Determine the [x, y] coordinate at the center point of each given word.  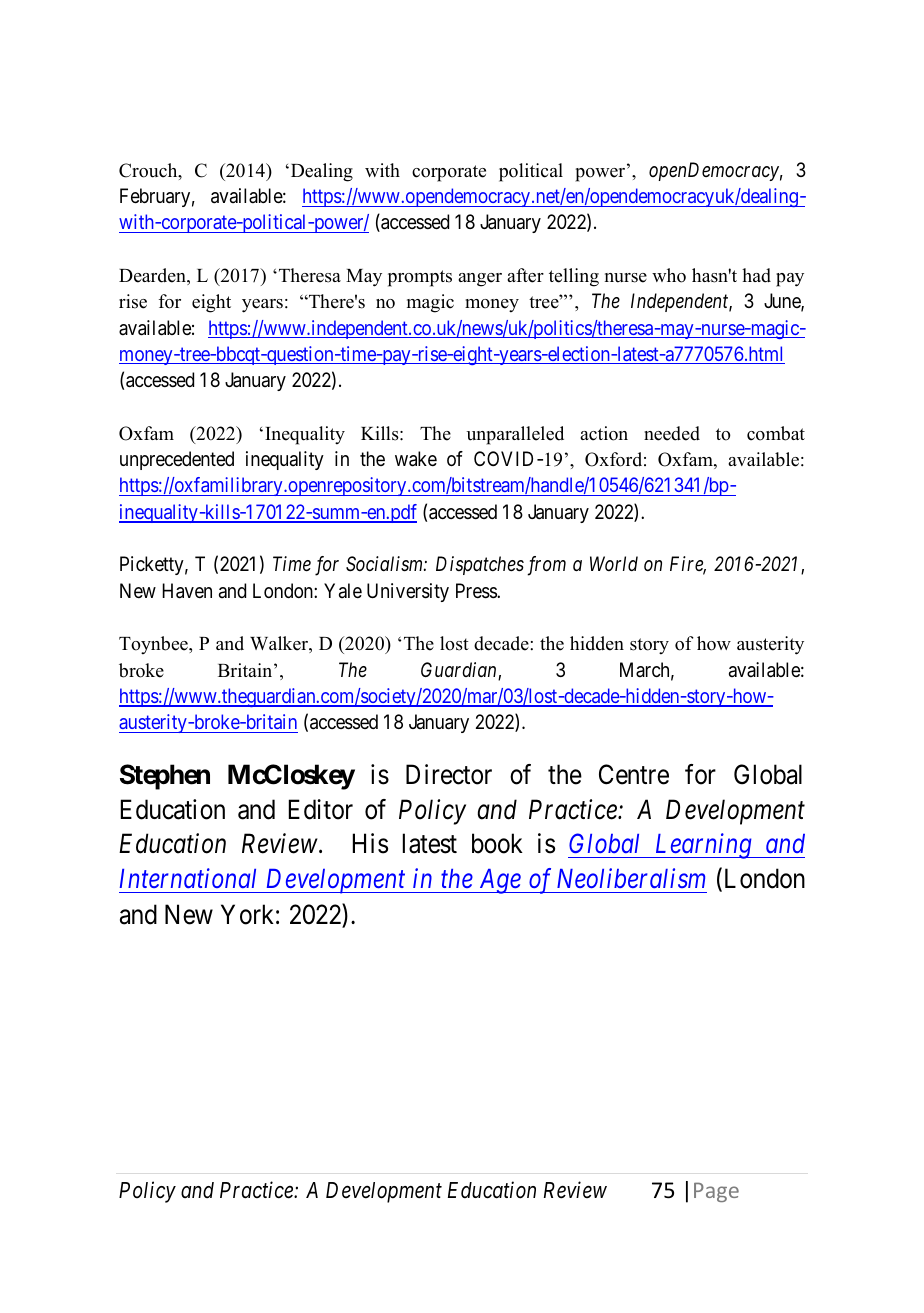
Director [449, 774]
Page [716, 1192]
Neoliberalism [631, 878]
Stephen [165, 777]
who [669, 275]
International [188, 878]
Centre [634, 774]
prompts [420, 278]
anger [480, 280]
